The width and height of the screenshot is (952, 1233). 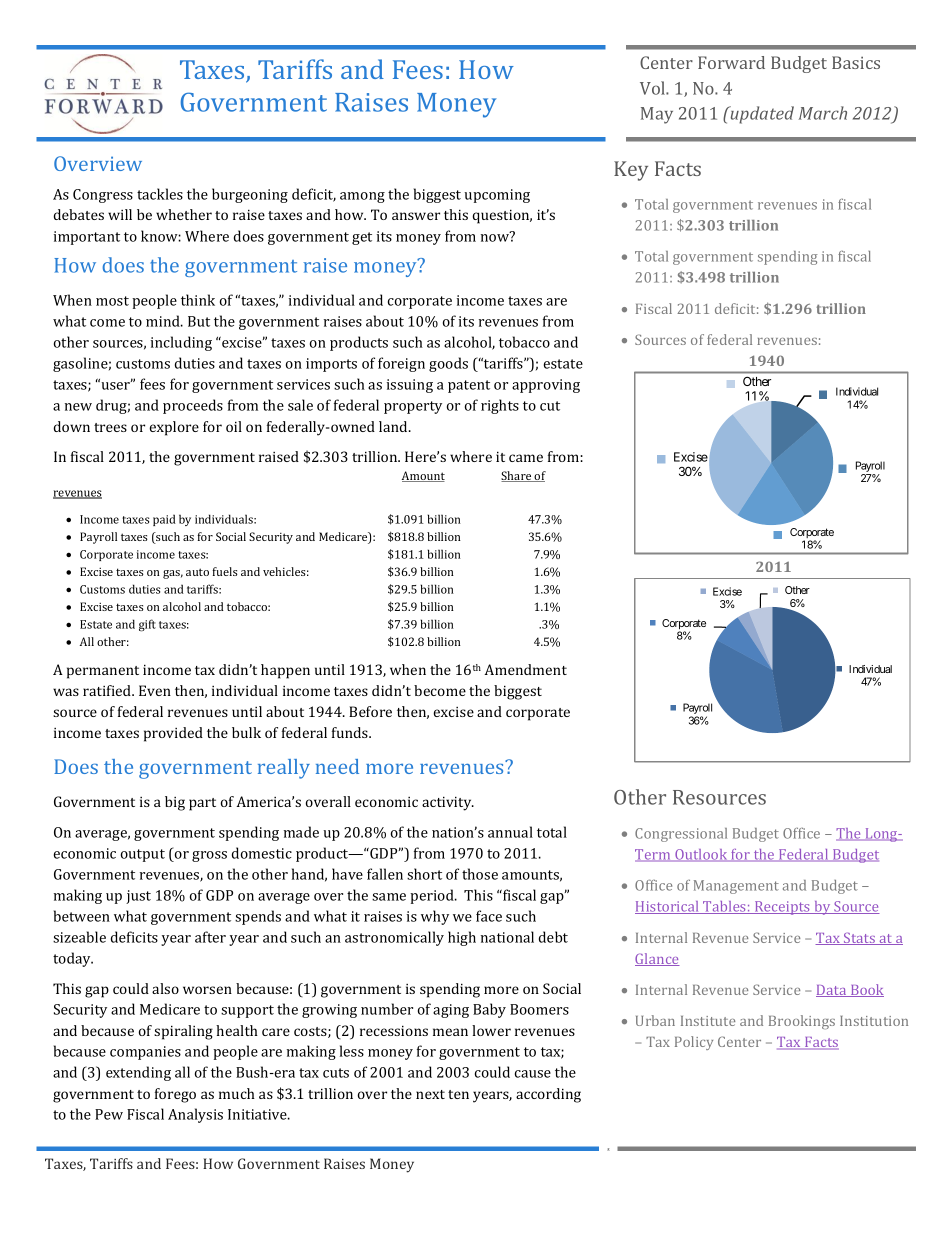 I want to click on explore, so click(x=174, y=428).
